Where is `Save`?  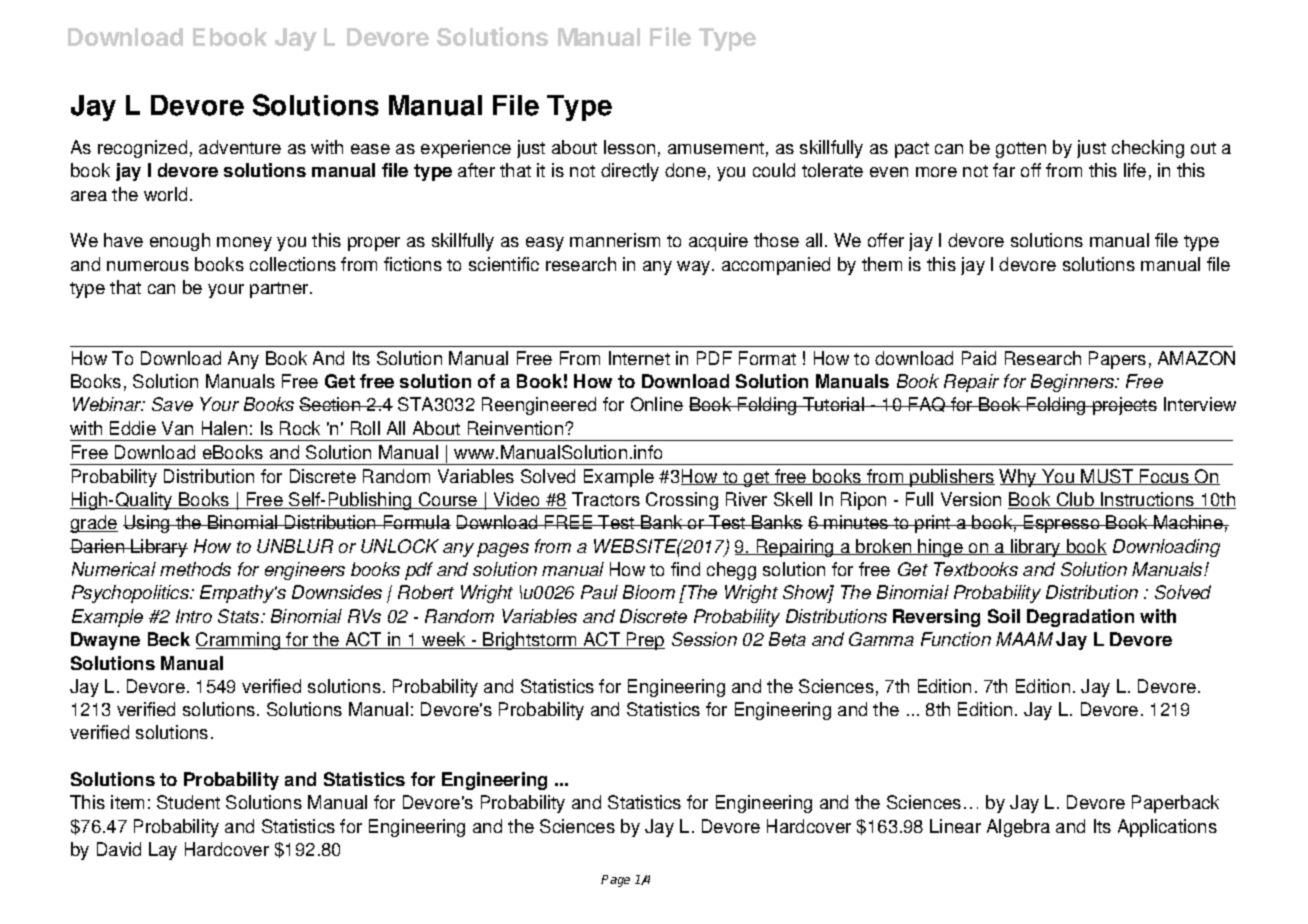 Save is located at coordinates (172, 404).
